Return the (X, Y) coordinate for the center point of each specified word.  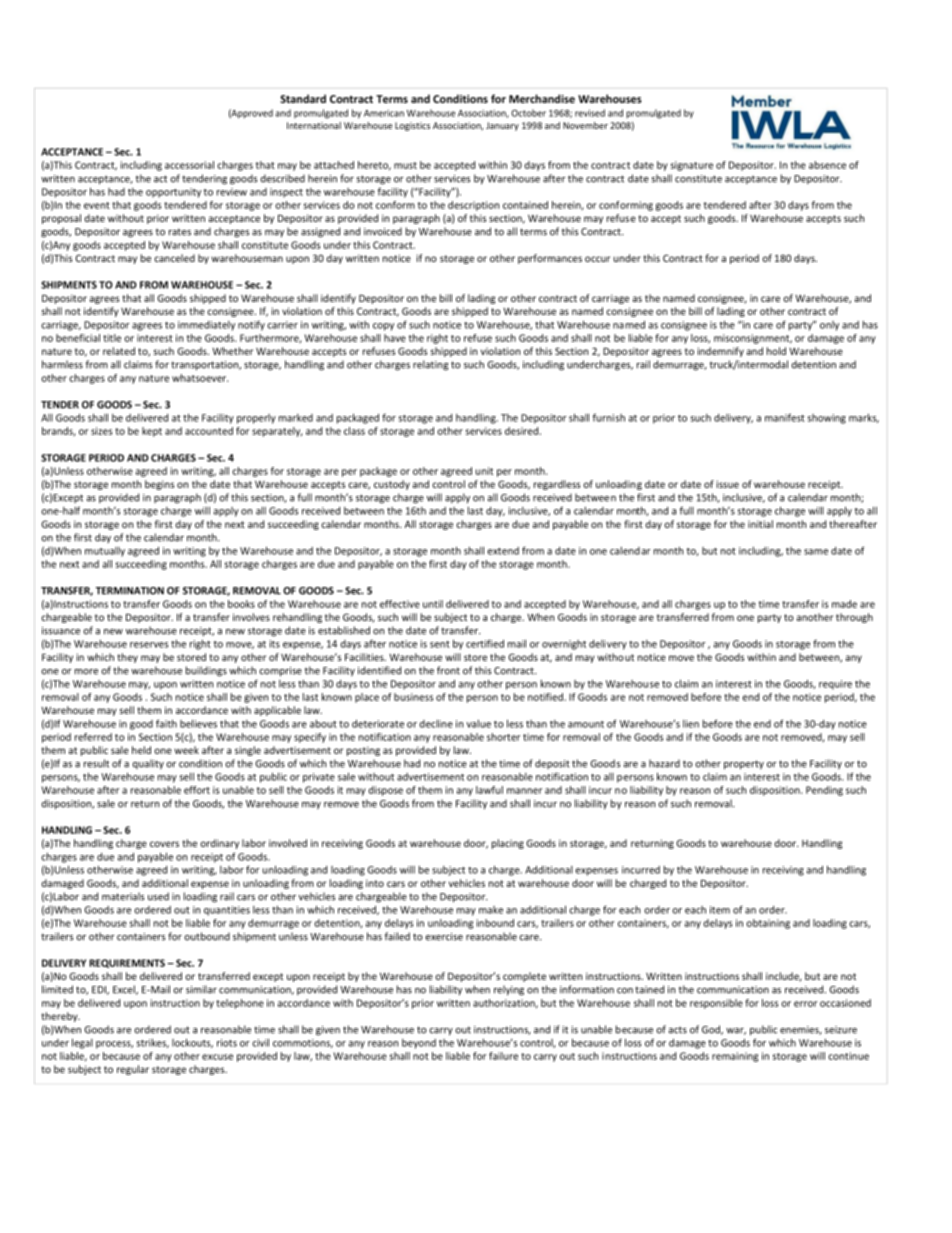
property (744, 765)
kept (152, 432)
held (141, 750)
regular (133, 1070)
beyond (419, 1044)
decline (436, 724)
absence (827, 165)
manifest (785, 417)
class (354, 431)
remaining (735, 1057)
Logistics (412, 126)
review (232, 192)
